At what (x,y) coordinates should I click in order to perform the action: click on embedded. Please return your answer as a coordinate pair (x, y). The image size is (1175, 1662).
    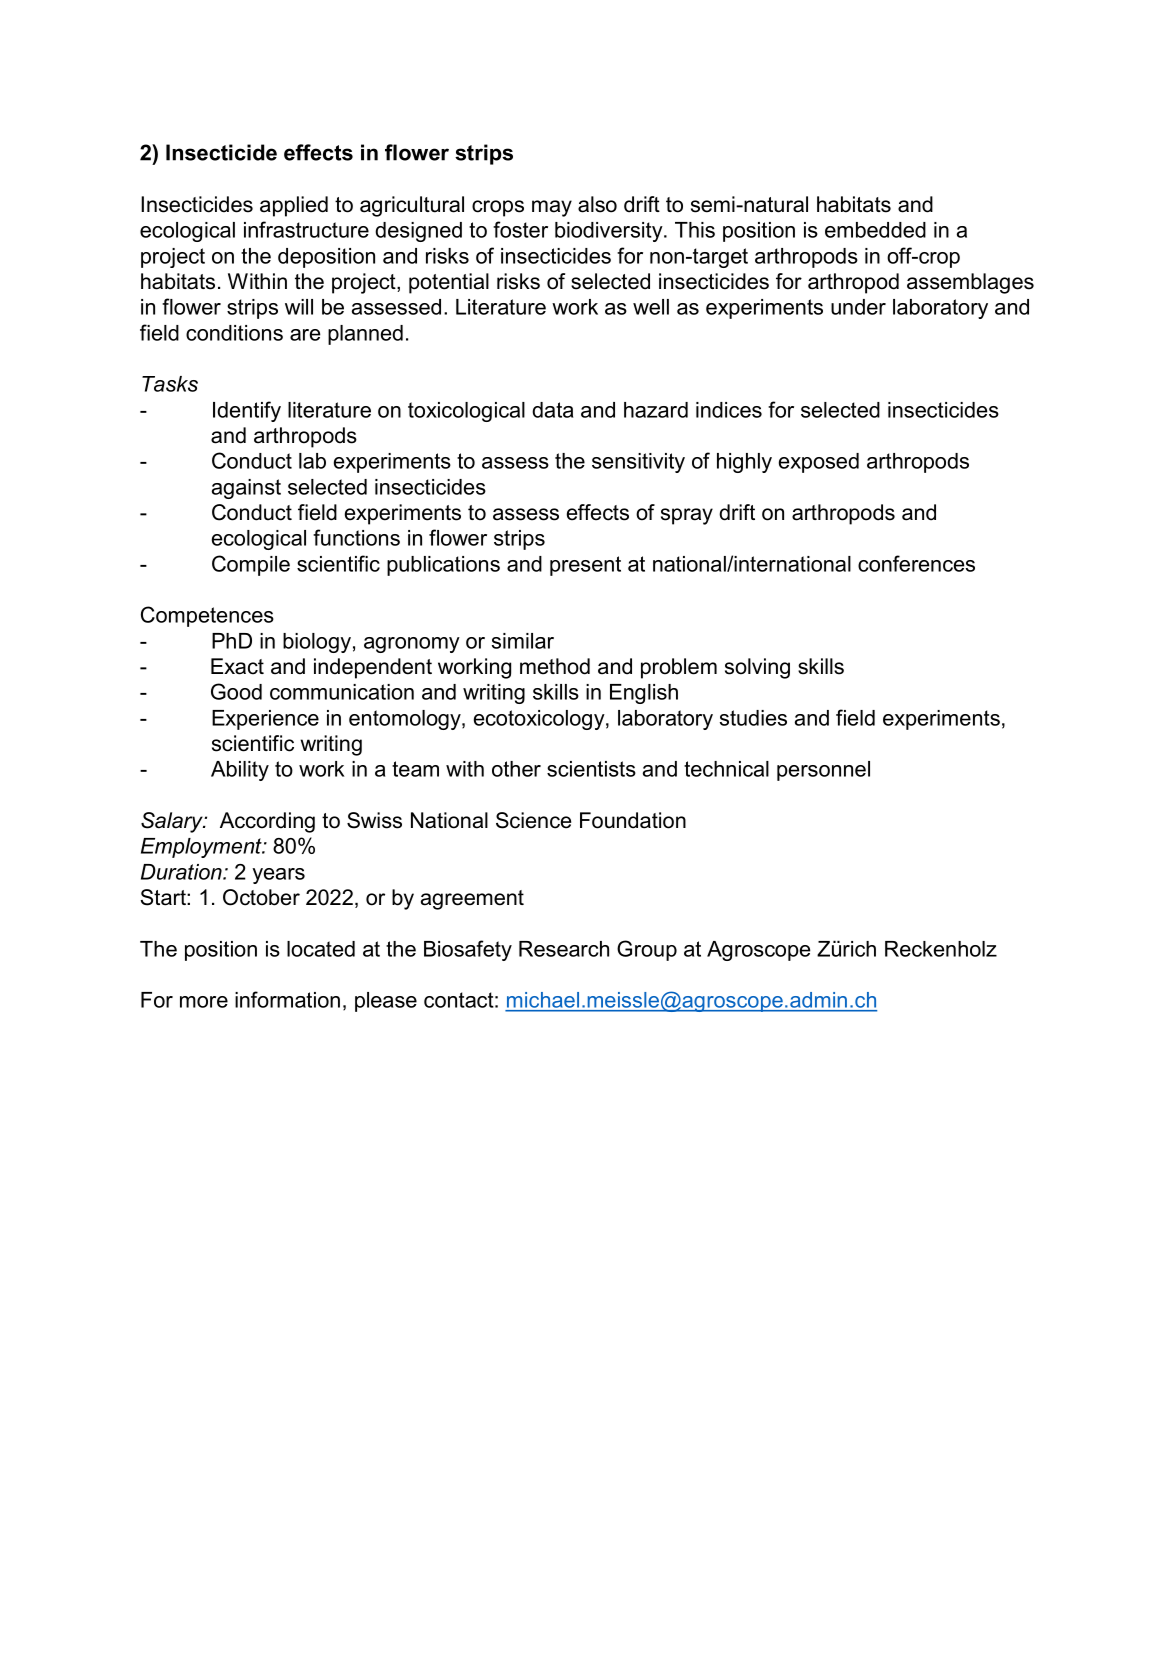
    Looking at the image, I should click on (875, 230).
